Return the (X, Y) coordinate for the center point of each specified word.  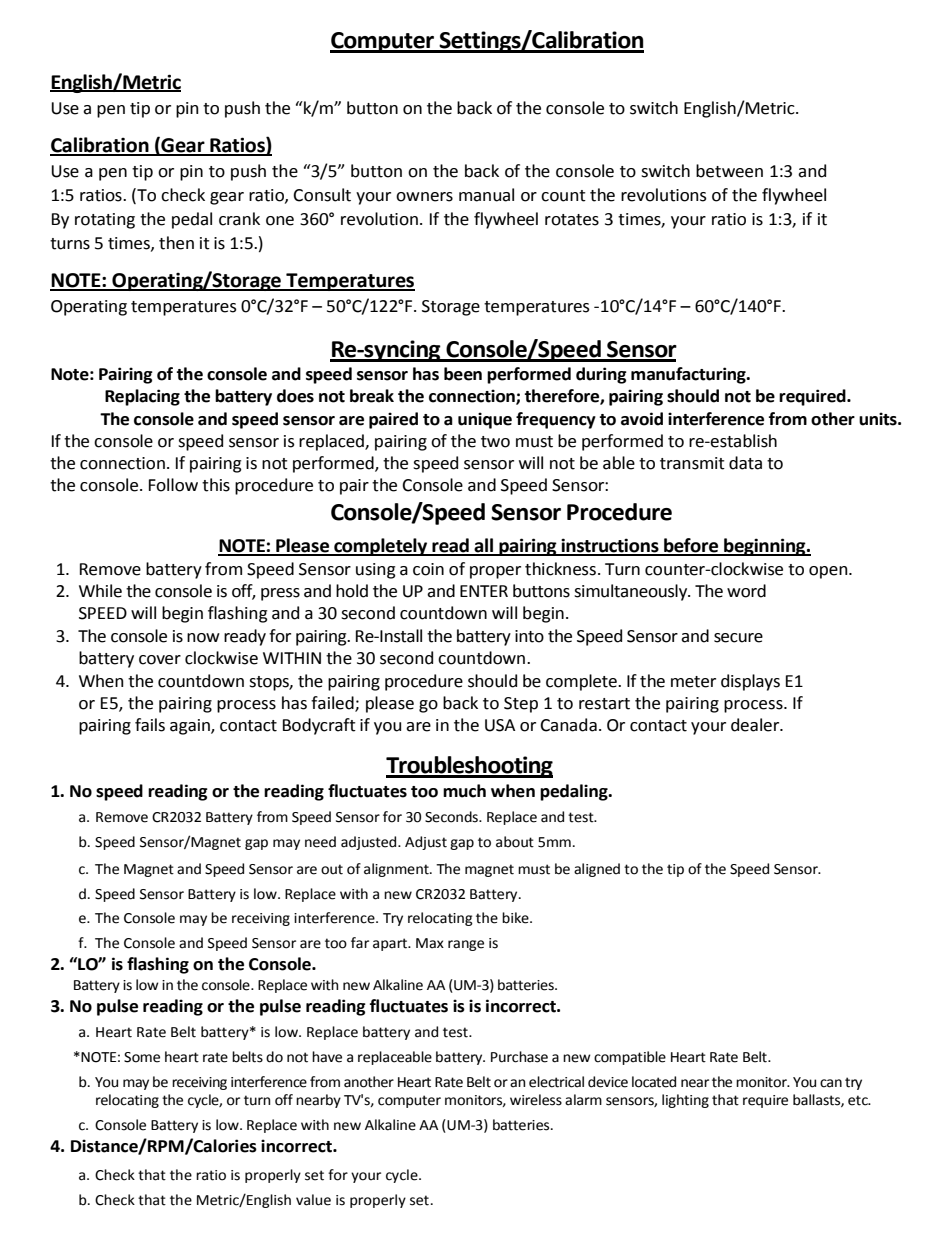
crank (239, 219)
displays (750, 682)
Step (521, 705)
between (729, 171)
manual (486, 195)
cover (160, 660)
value (313, 1200)
